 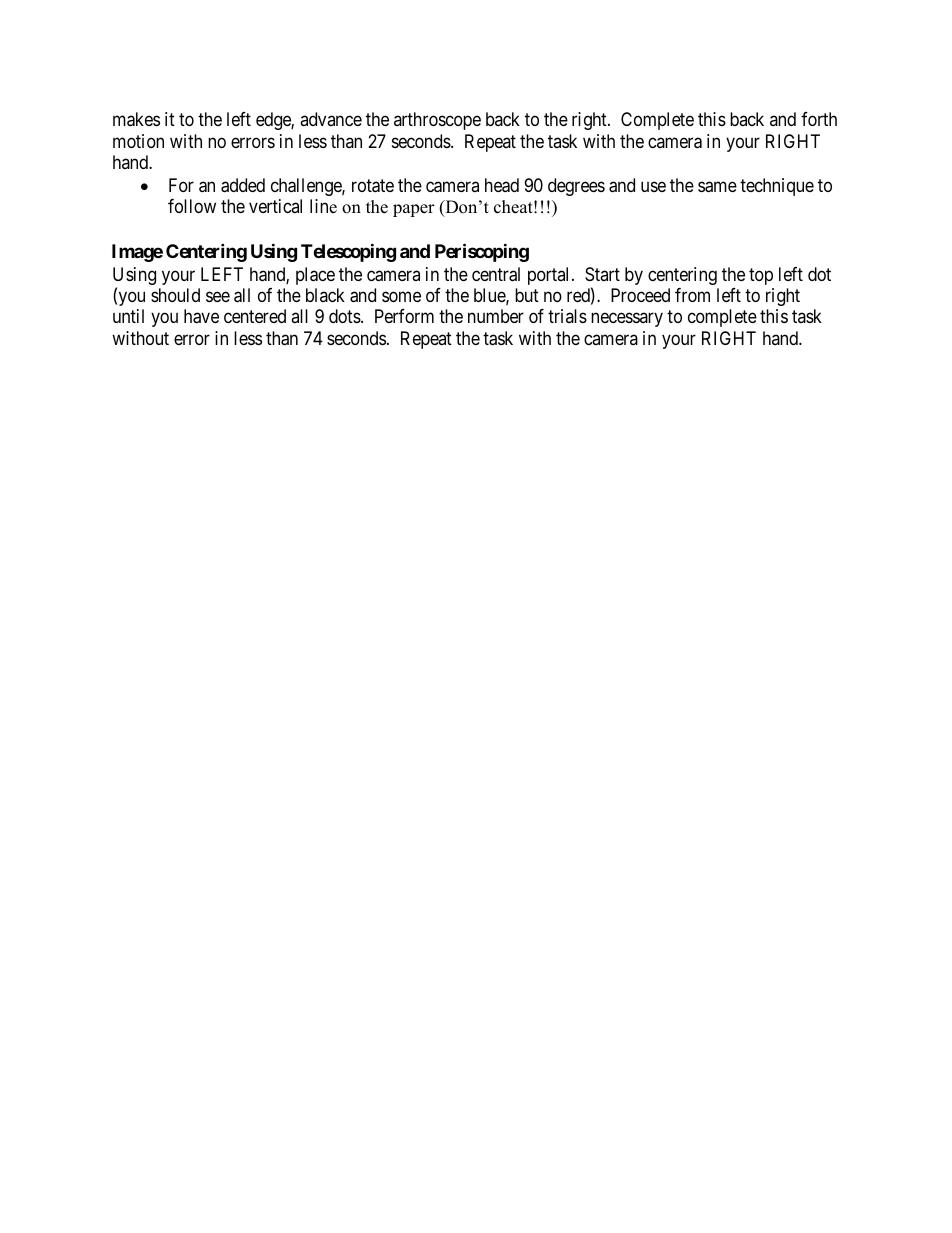 I want to click on head, so click(x=502, y=185).
